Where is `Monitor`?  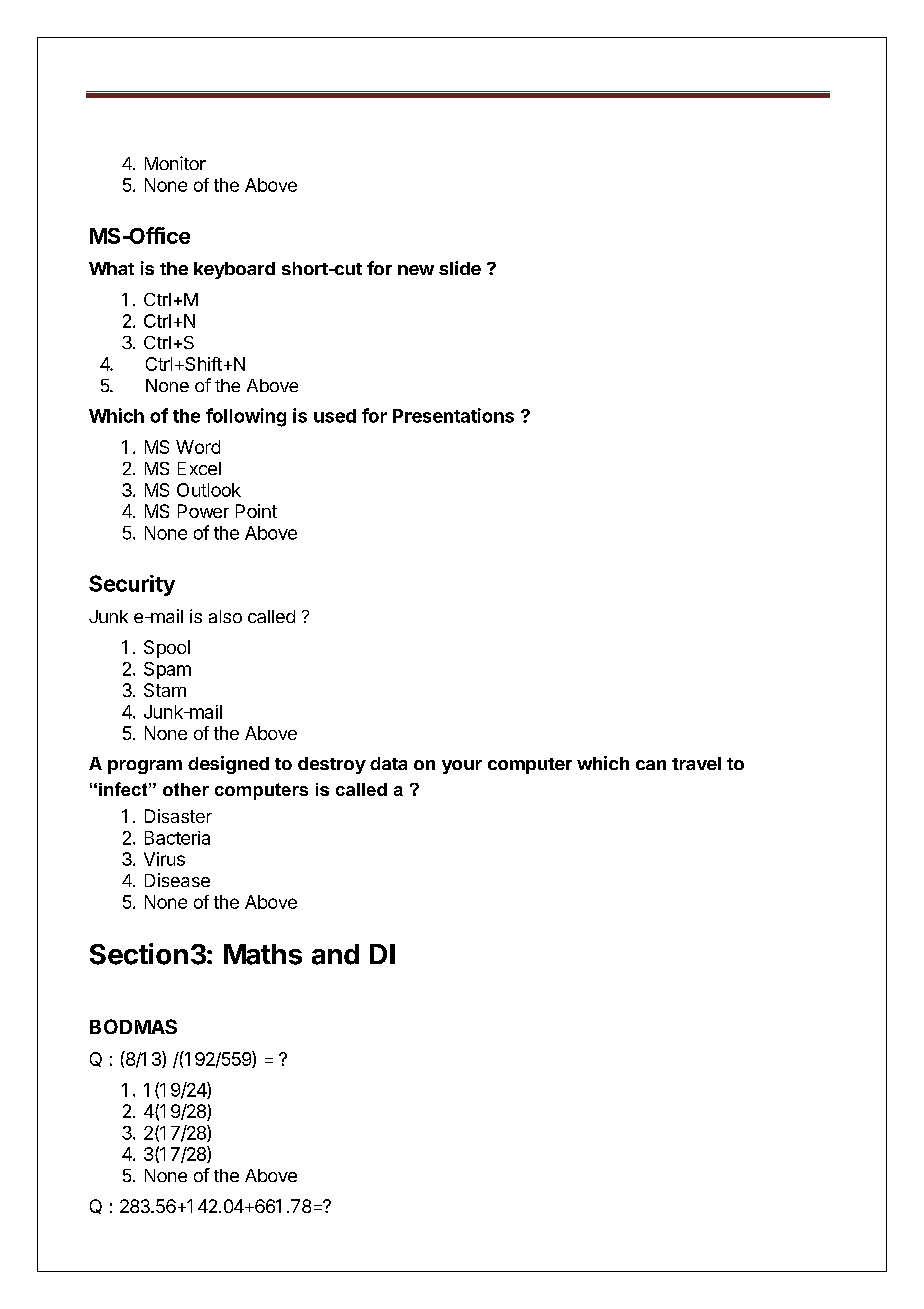 Monitor is located at coordinates (175, 163).
